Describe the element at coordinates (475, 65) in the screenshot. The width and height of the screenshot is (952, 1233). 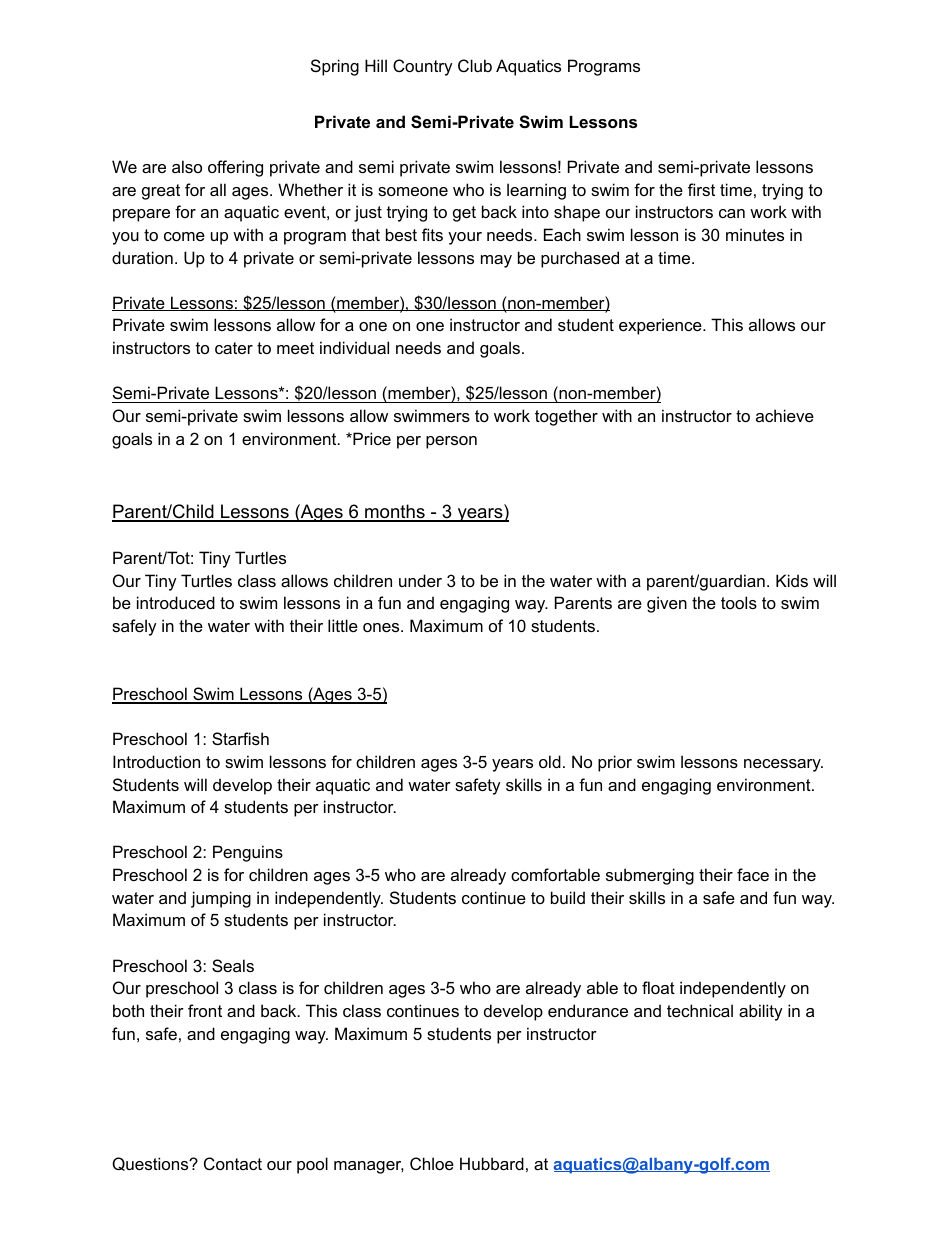
I see `Club` at that location.
